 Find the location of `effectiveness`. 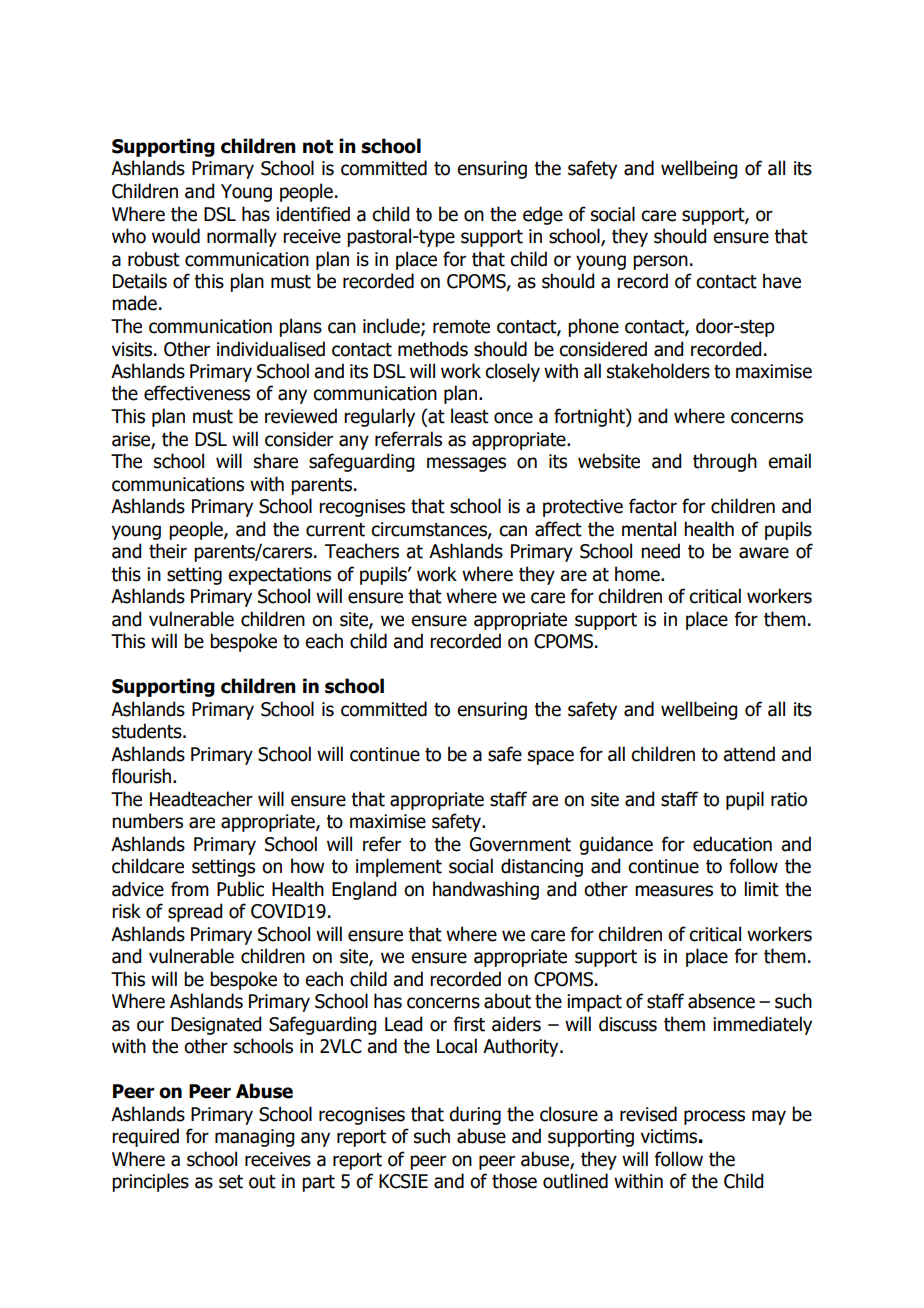

effectiveness is located at coordinates (197, 393).
